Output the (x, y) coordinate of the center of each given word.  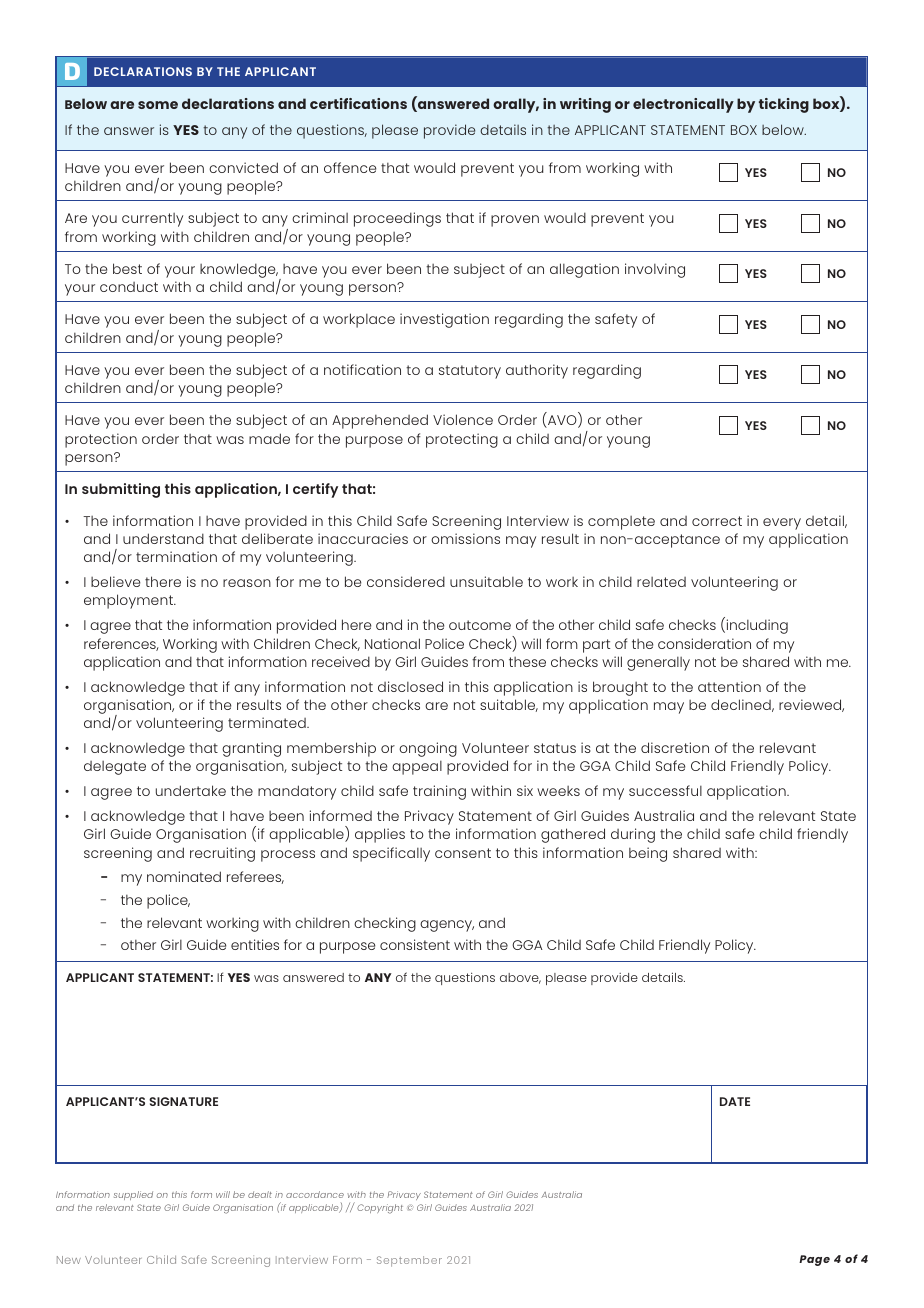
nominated (184, 876)
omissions (465, 538)
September (409, 1261)
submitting (121, 490)
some (158, 105)
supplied (133, 1195)
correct (717, 521)
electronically (683, 105)
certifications (358, 103)
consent (463, 853)
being (648, 854)
